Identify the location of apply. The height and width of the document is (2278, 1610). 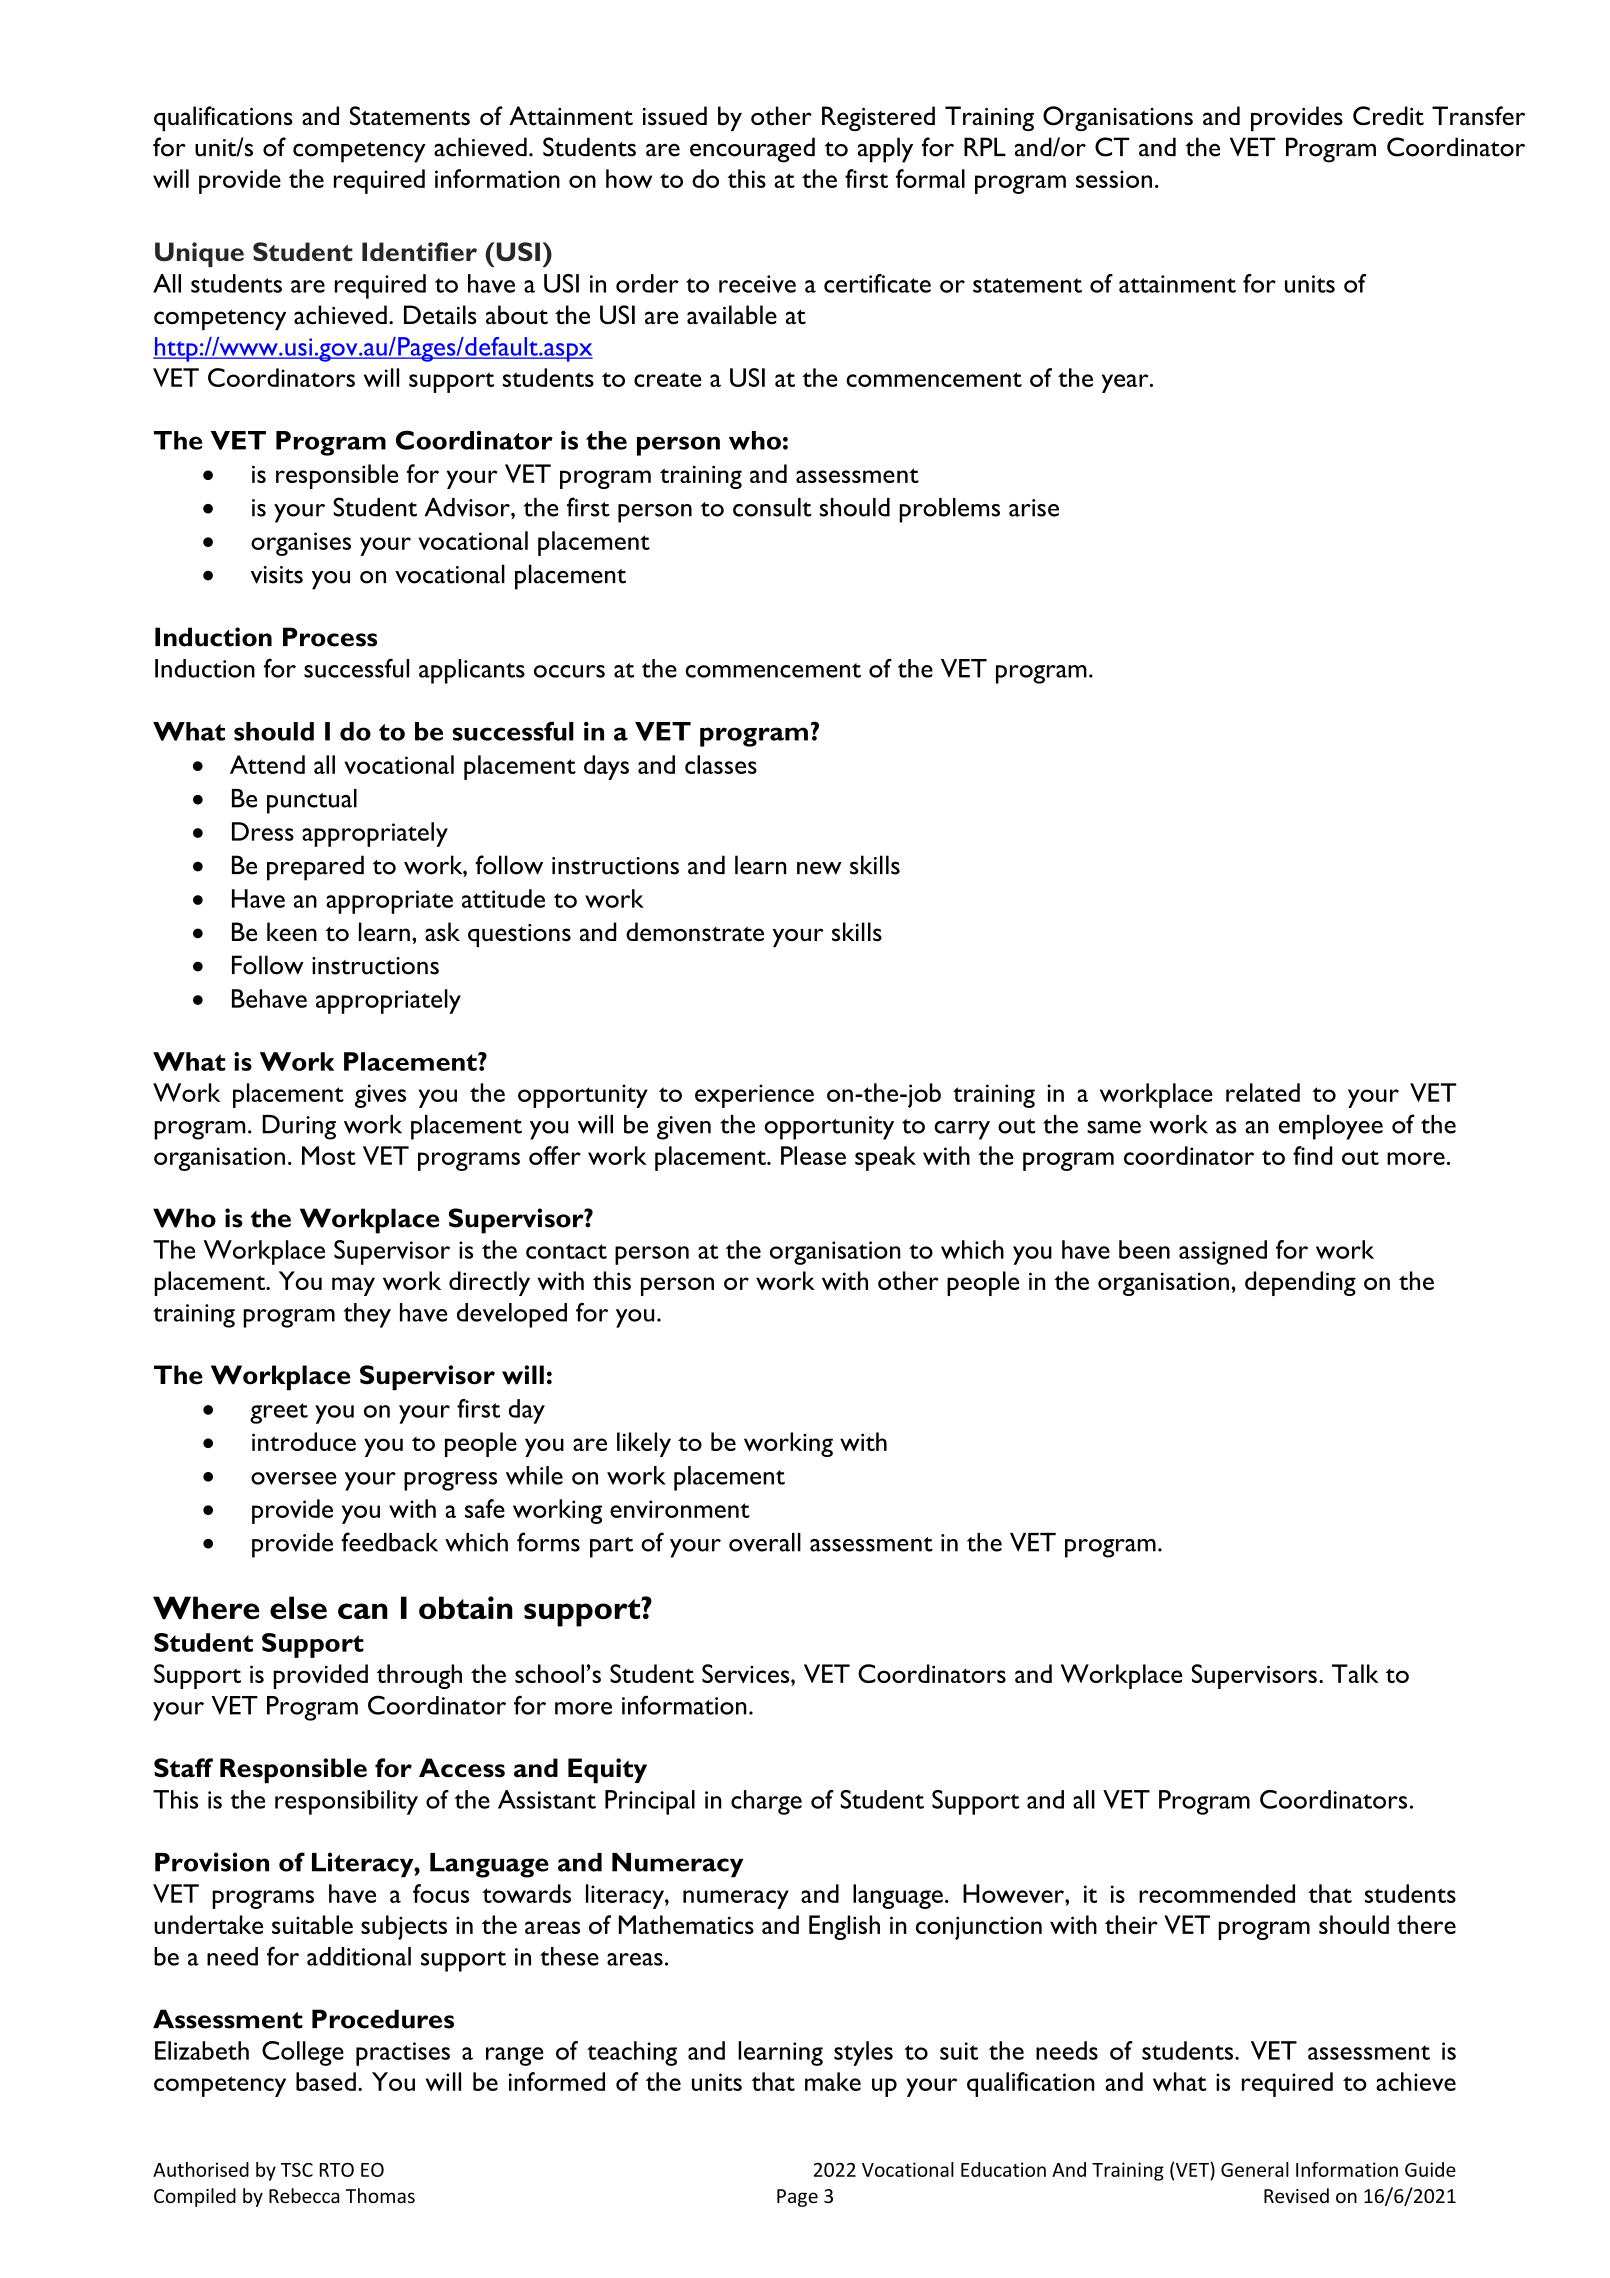
(885, 150).
